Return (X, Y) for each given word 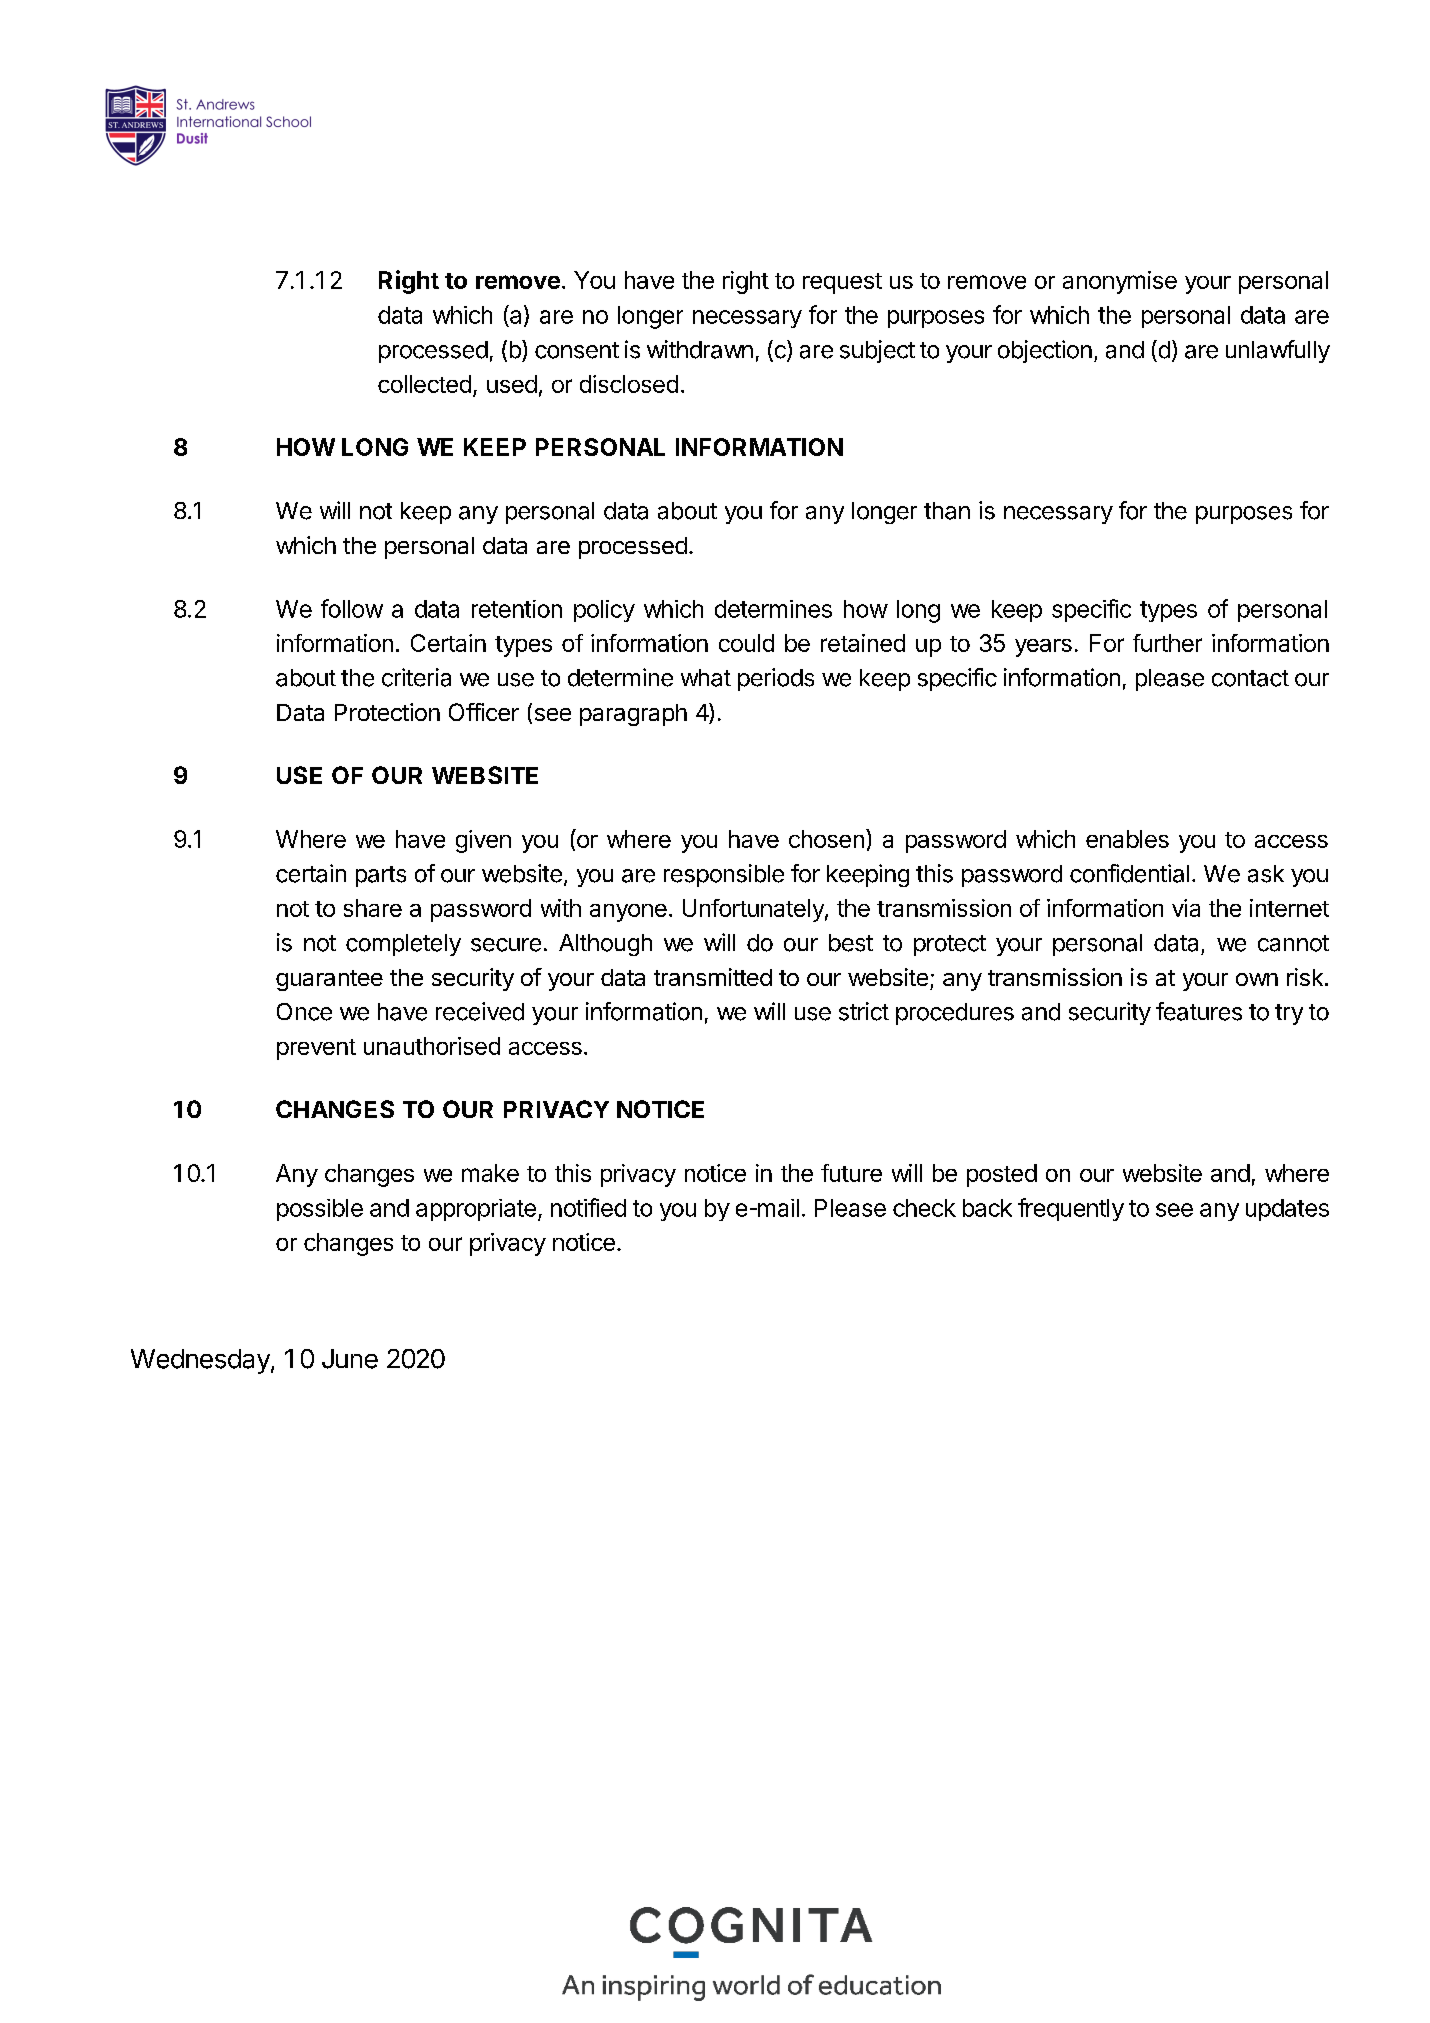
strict (864, 1011)
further (1167, 643)
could (746, 643)
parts (381, 876)
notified (588, 1207)
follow (352, 608)
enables (1127, 839)
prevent (316, 1049)
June (350, 1359)
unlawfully (1278, 351)
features (1199, 1011)
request (842, 283)
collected (424, 384)
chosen (826, 839)
